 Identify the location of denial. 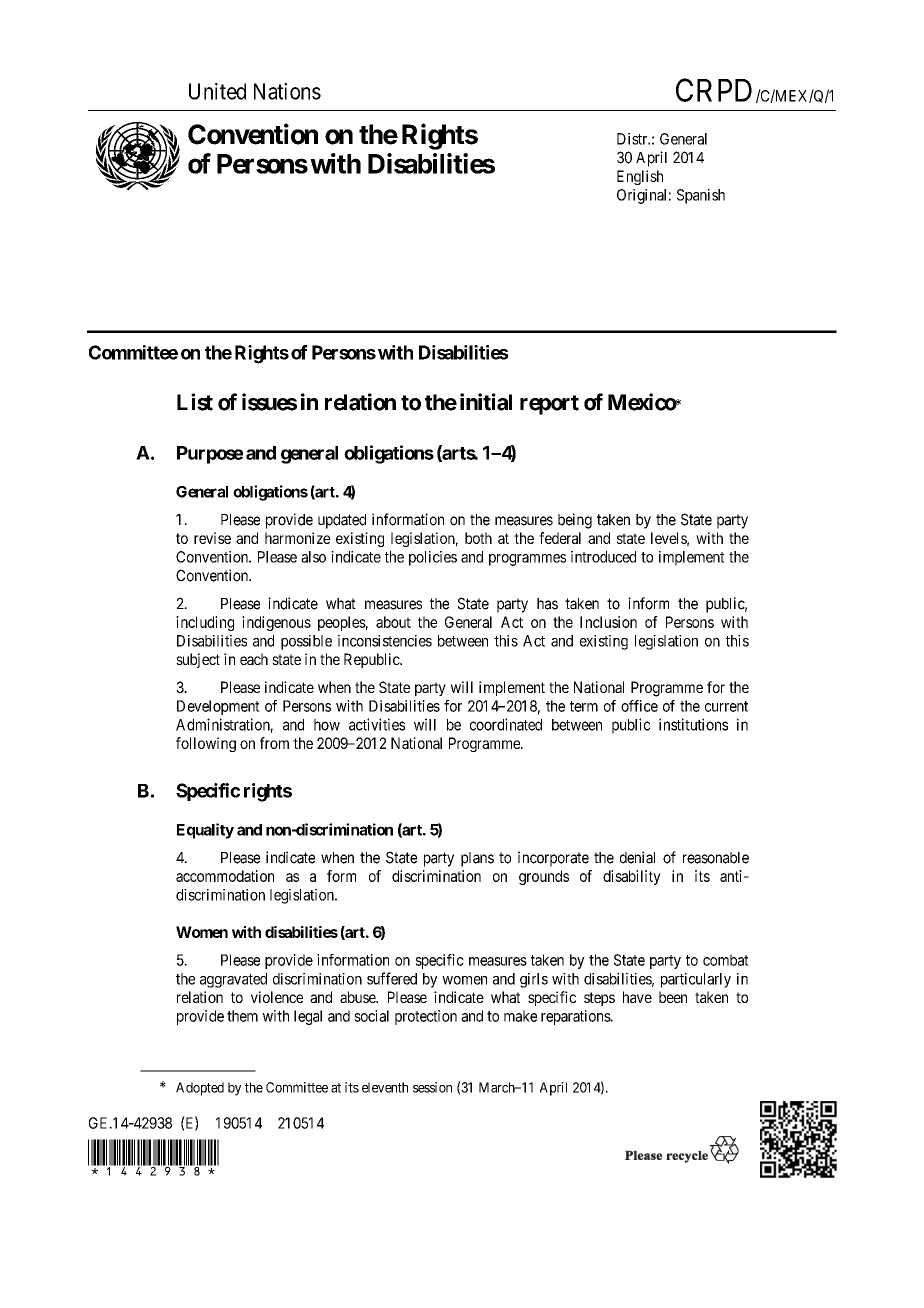
(637, 857).
